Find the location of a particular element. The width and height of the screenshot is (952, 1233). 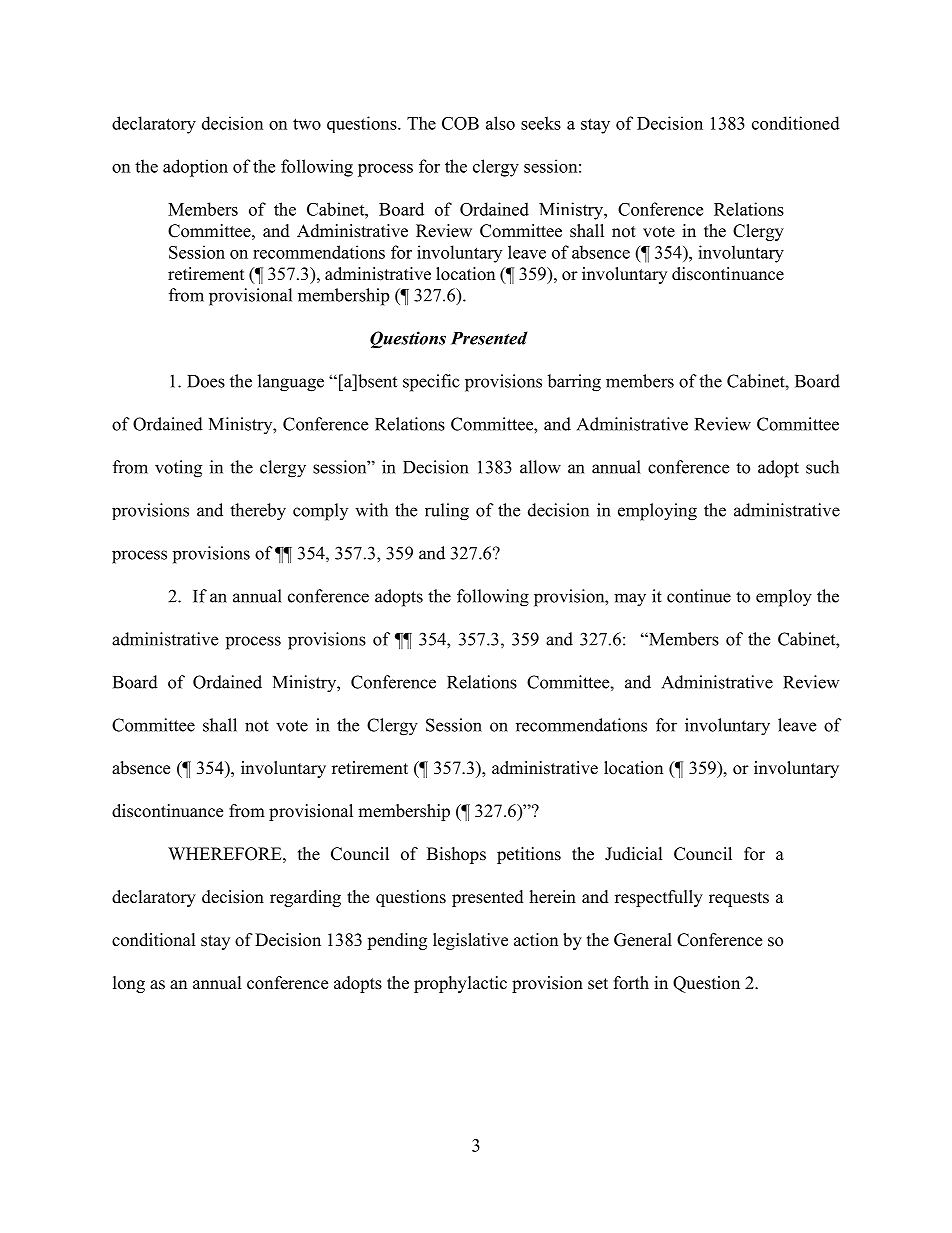

ruling is located at coordinates (447, 512).
